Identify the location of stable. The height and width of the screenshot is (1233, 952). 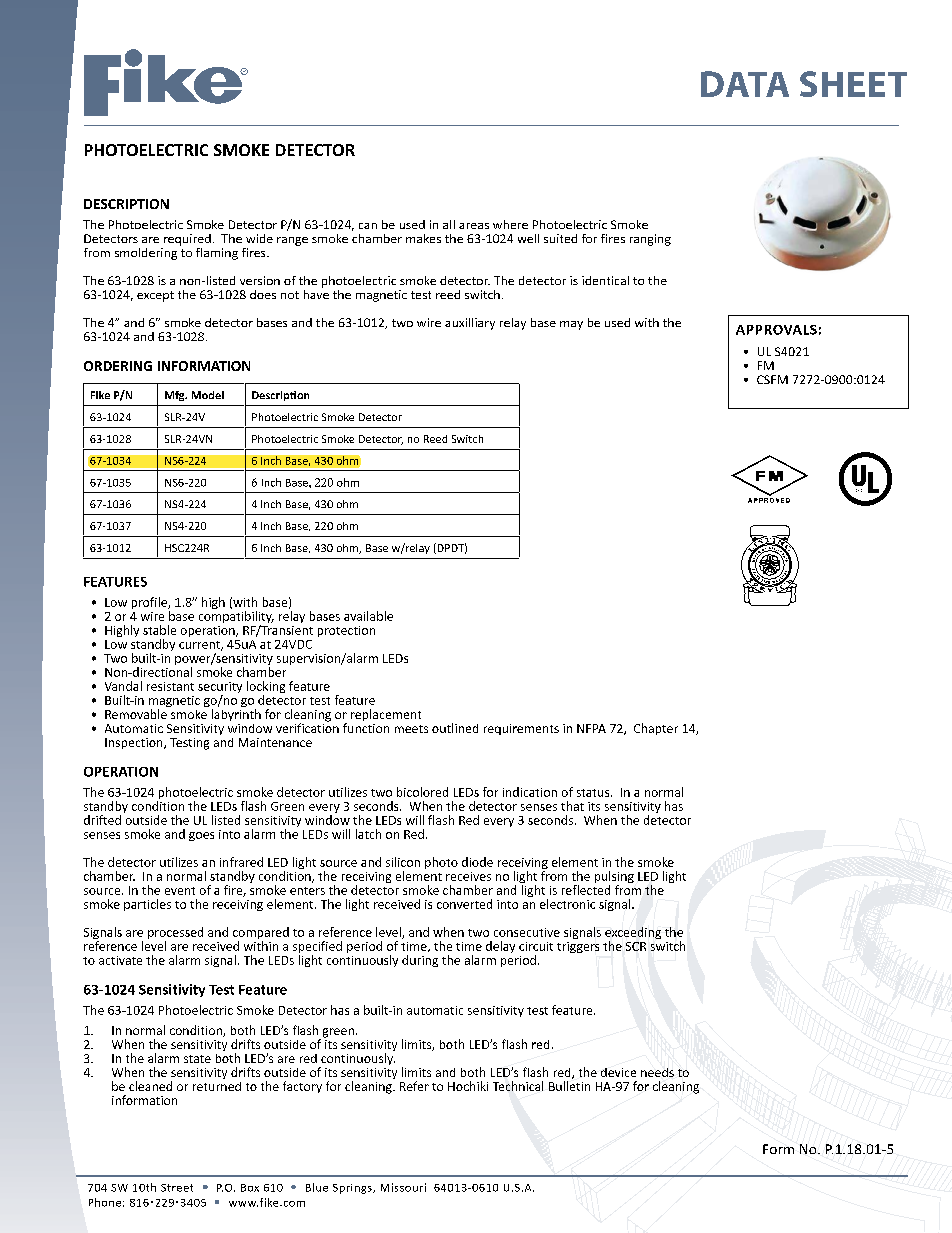
(159, 630).
